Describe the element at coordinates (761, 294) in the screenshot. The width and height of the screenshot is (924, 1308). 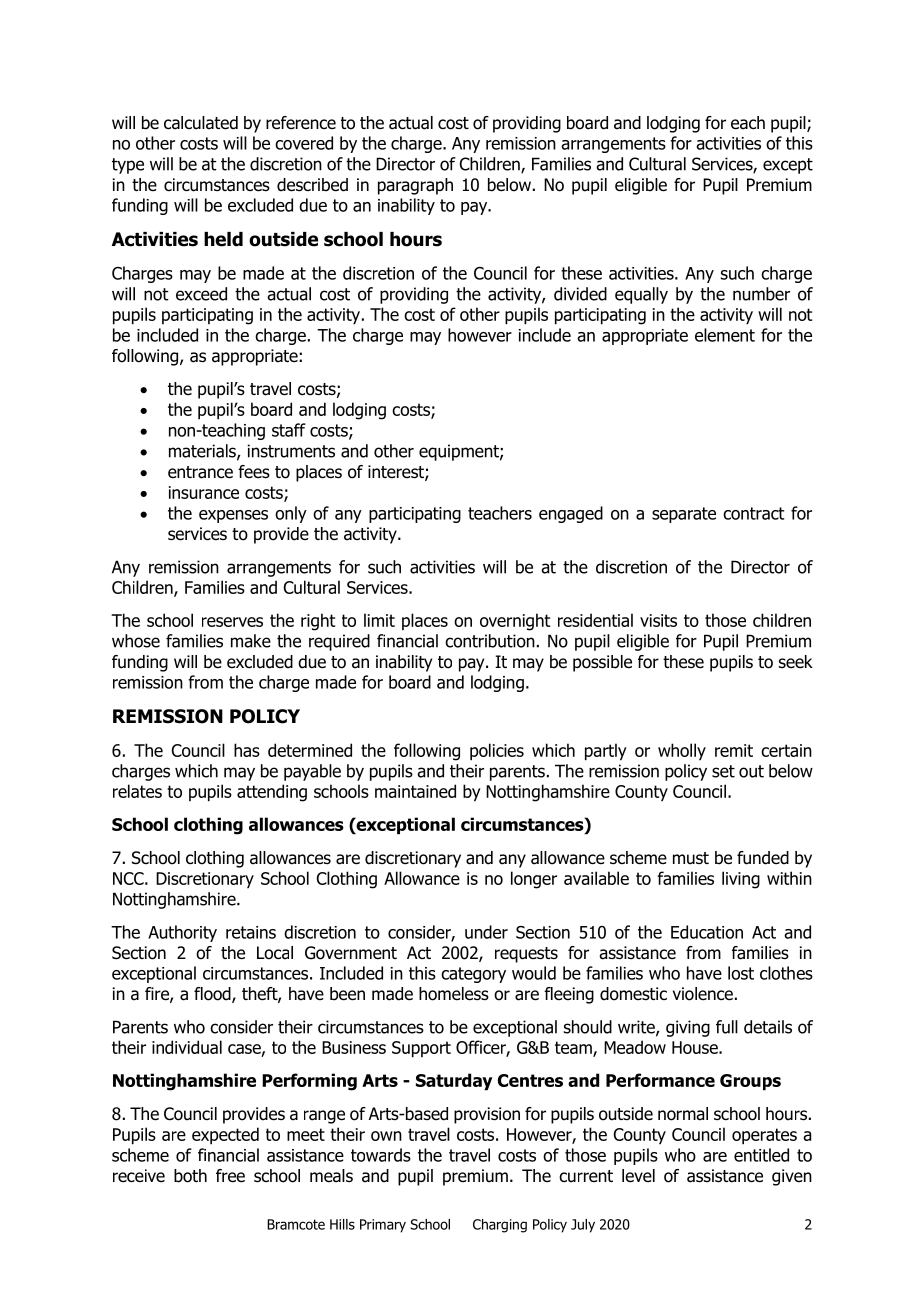
I see `number` at that location.
